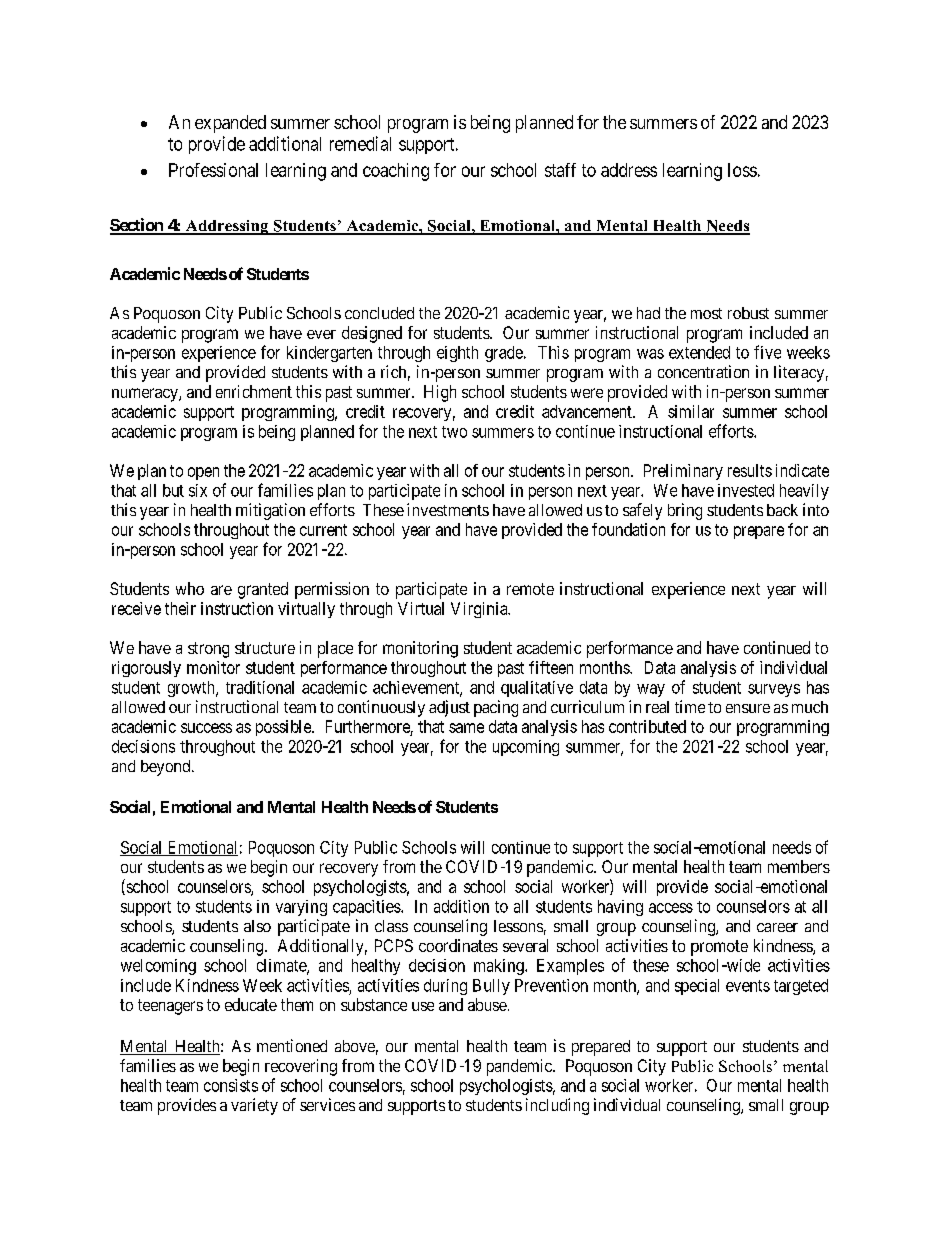  What do you see at coordinates (396, 172) in the page?
I see `coaching` at bounding box center [396, 172].
